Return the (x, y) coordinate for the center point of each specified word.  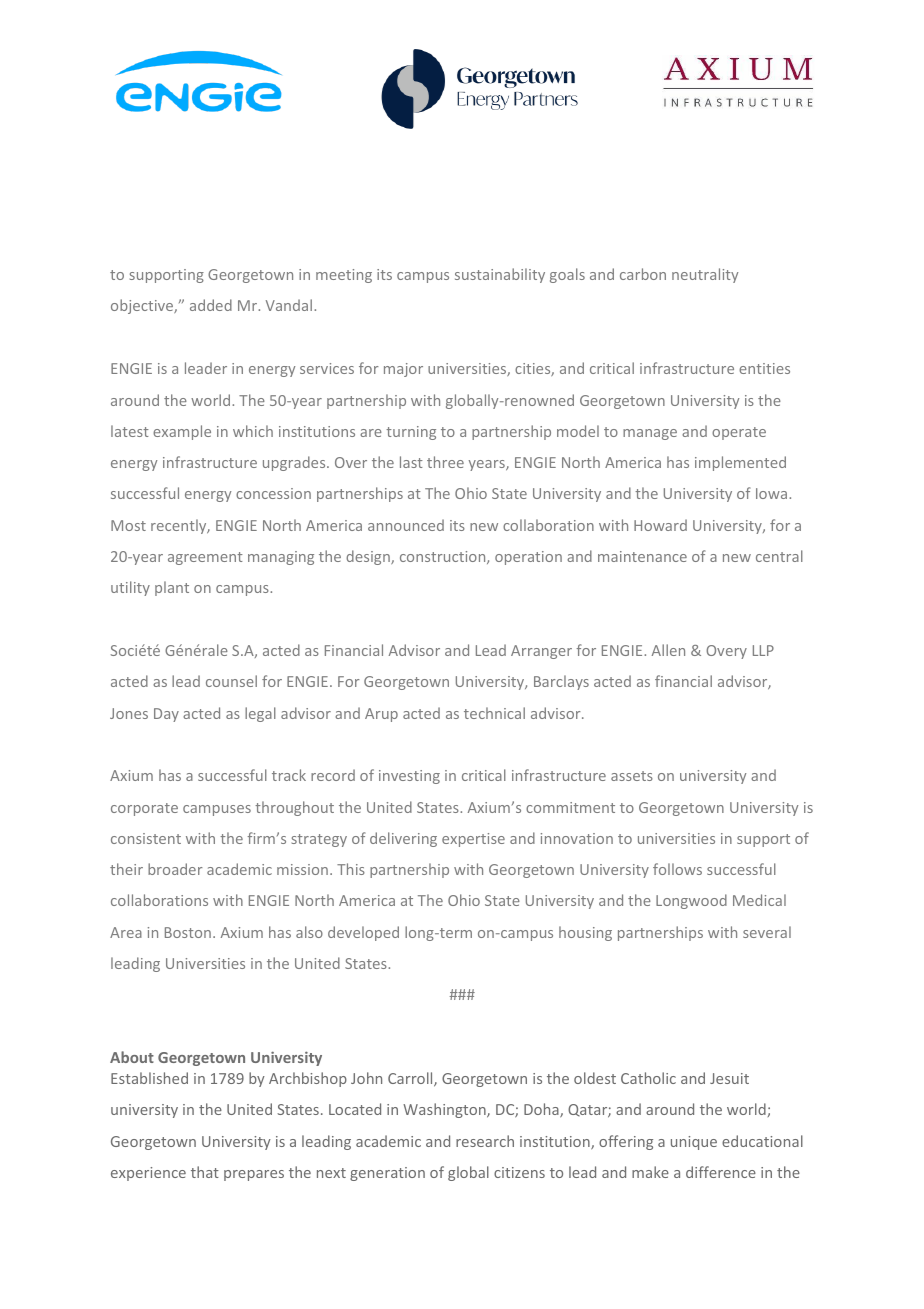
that (205, 1172)
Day (166, 715)
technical (494, 713)
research (485, 1141)
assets (632, 776)
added (211, 305)
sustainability (500, 275)
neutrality (705, 275)
